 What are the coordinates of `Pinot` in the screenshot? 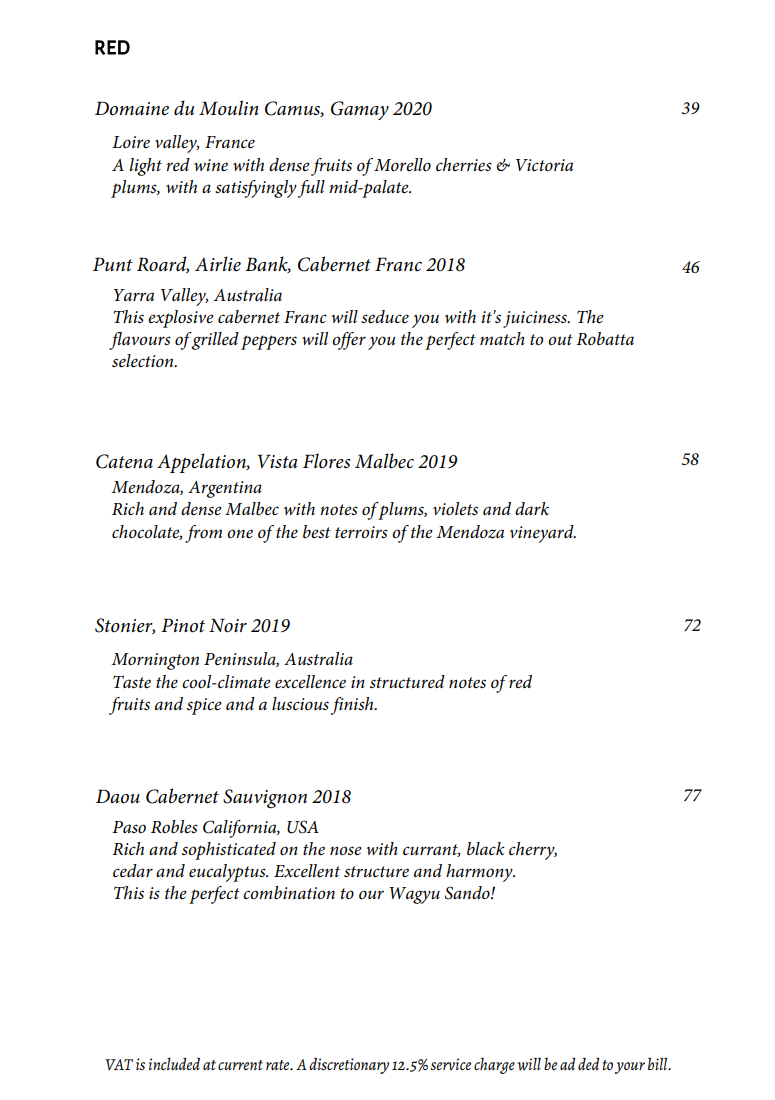 It's located at (183, 625).
